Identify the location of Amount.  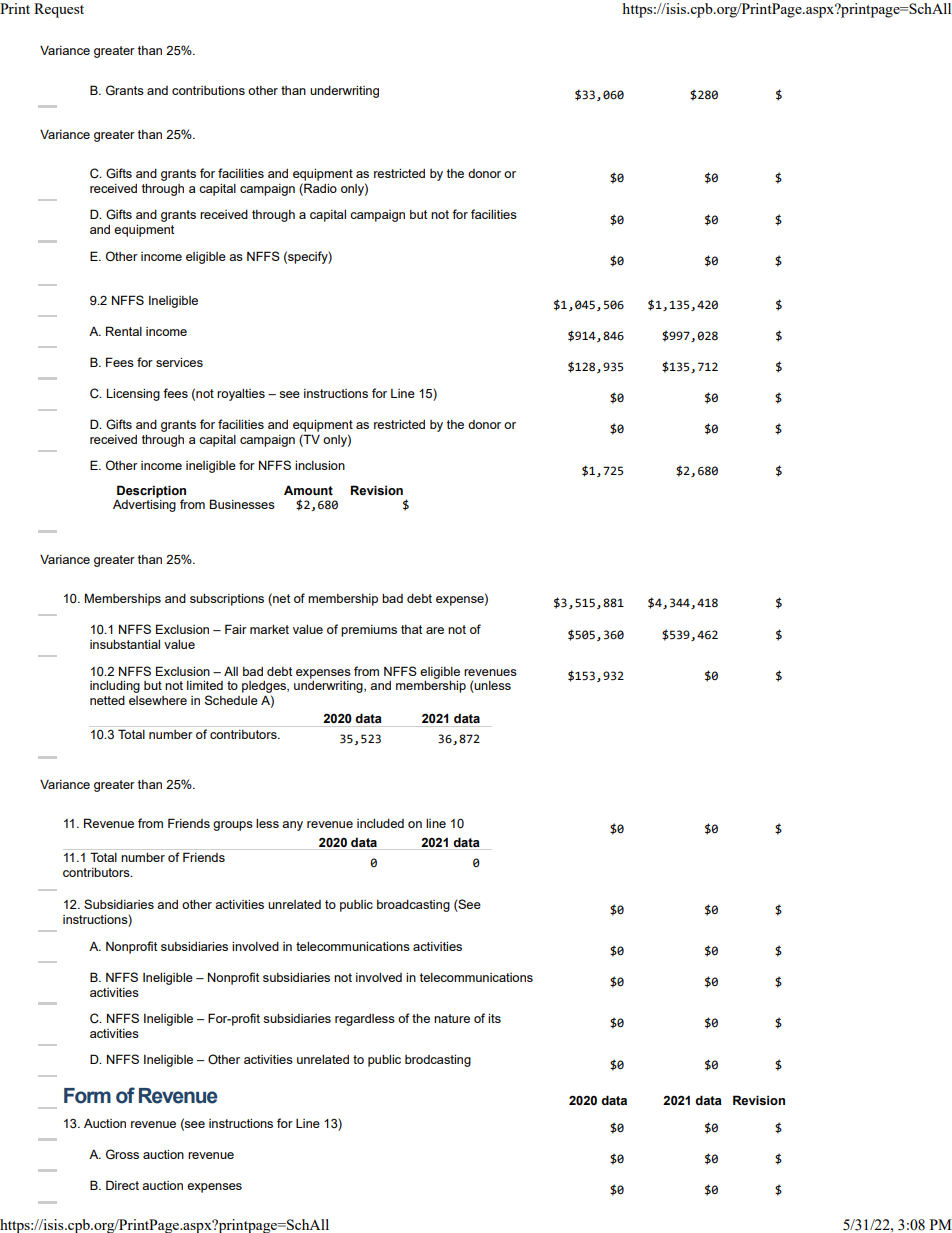
(308, 490).
